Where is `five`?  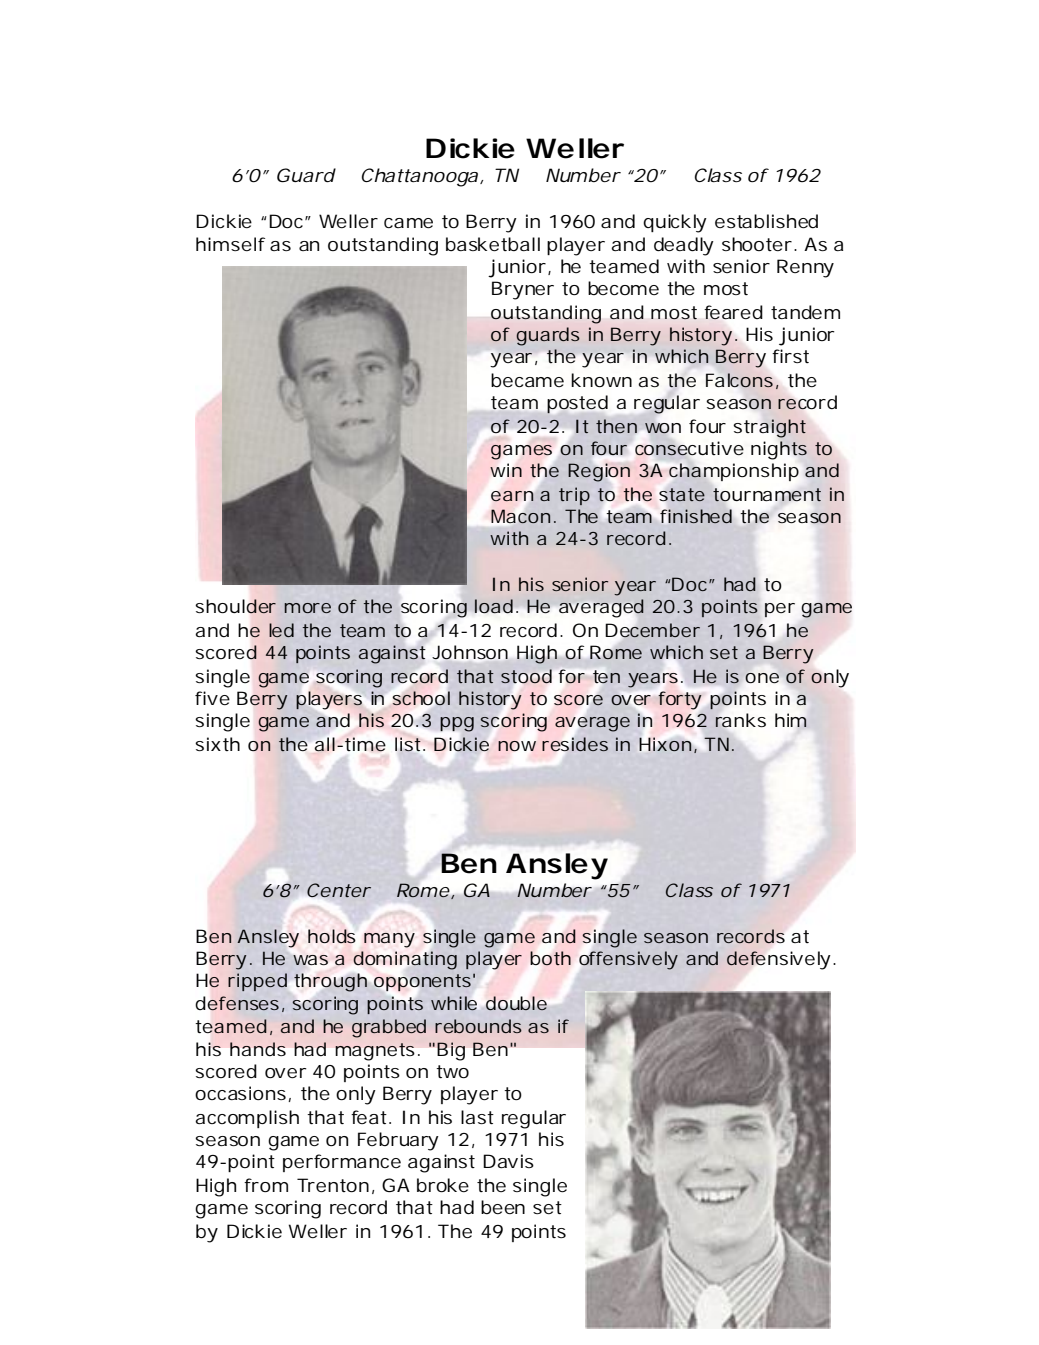
five is located at coordinates (212, 698).
